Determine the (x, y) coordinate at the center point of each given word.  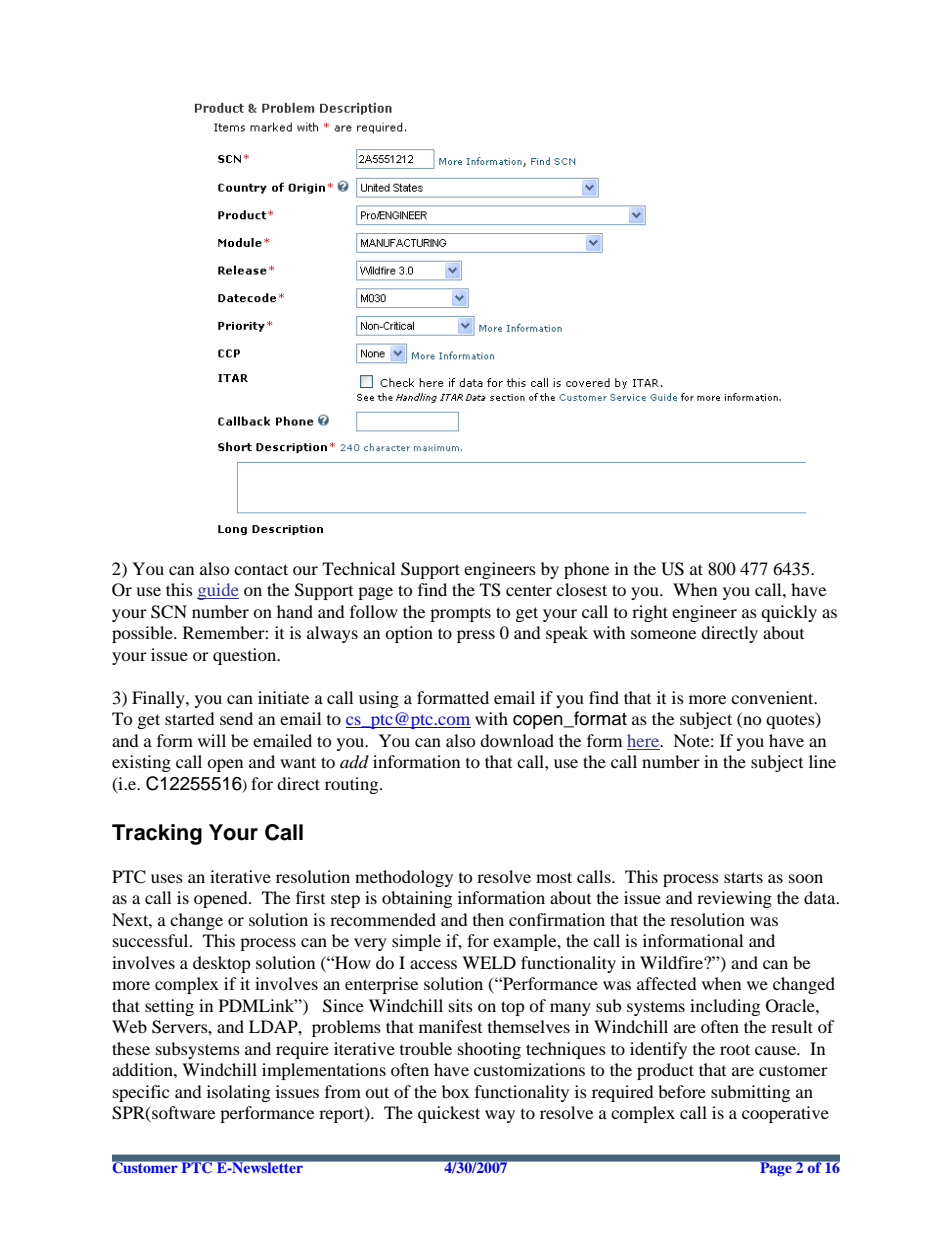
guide (218, 591)
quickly (789, 613)
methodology (404, 878)
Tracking (157, 834)
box (455, 1091)
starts (743, 877)
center (529, 590)
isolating (238, 1093)
